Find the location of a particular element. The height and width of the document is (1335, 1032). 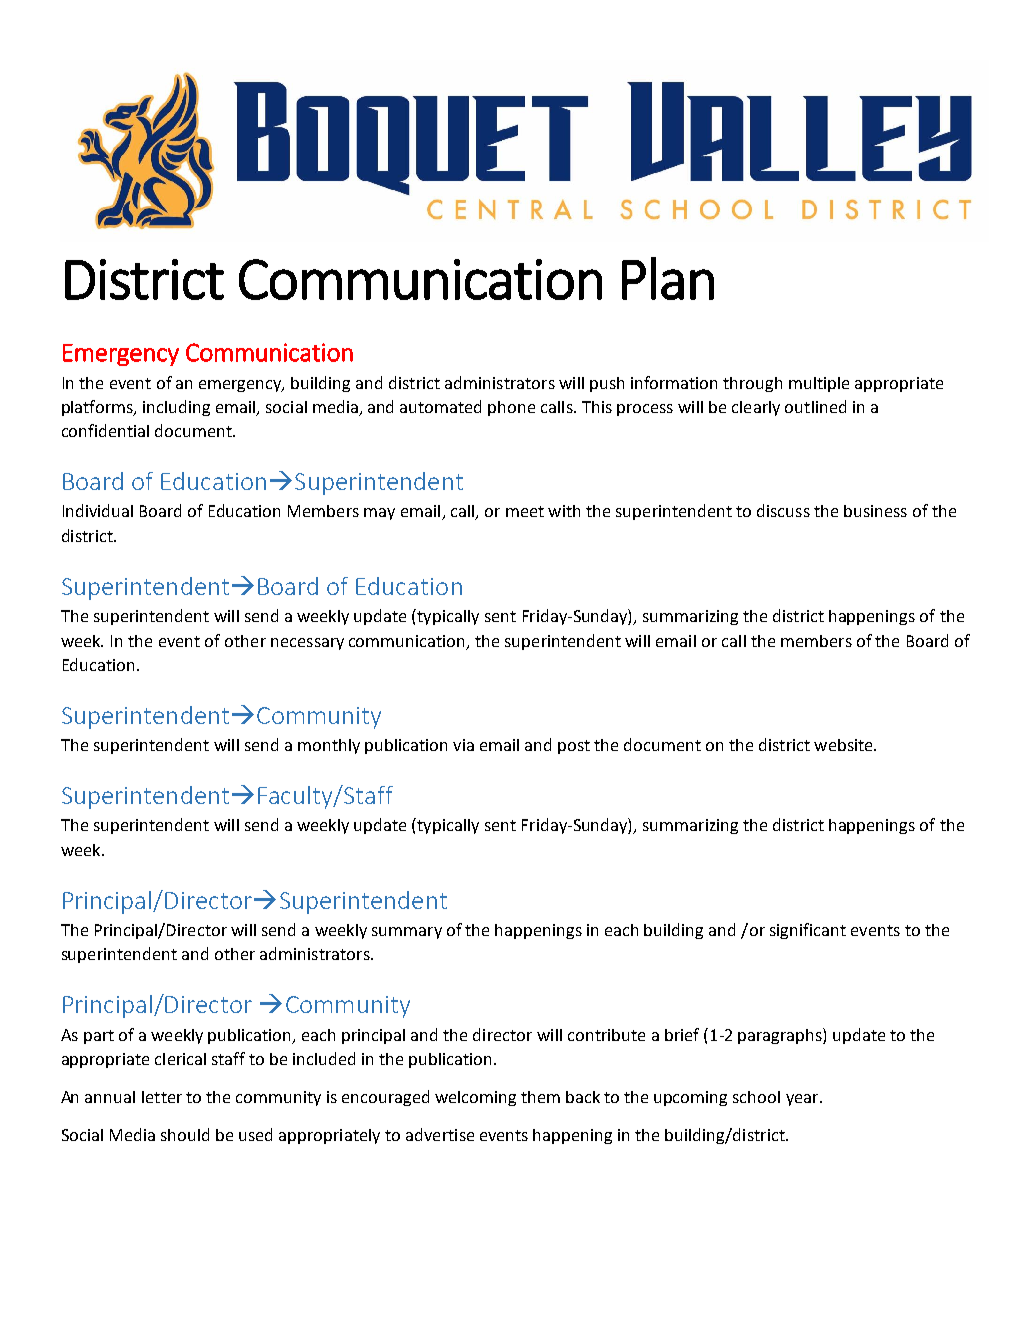

monthly is located at coordinates (329, 746).
